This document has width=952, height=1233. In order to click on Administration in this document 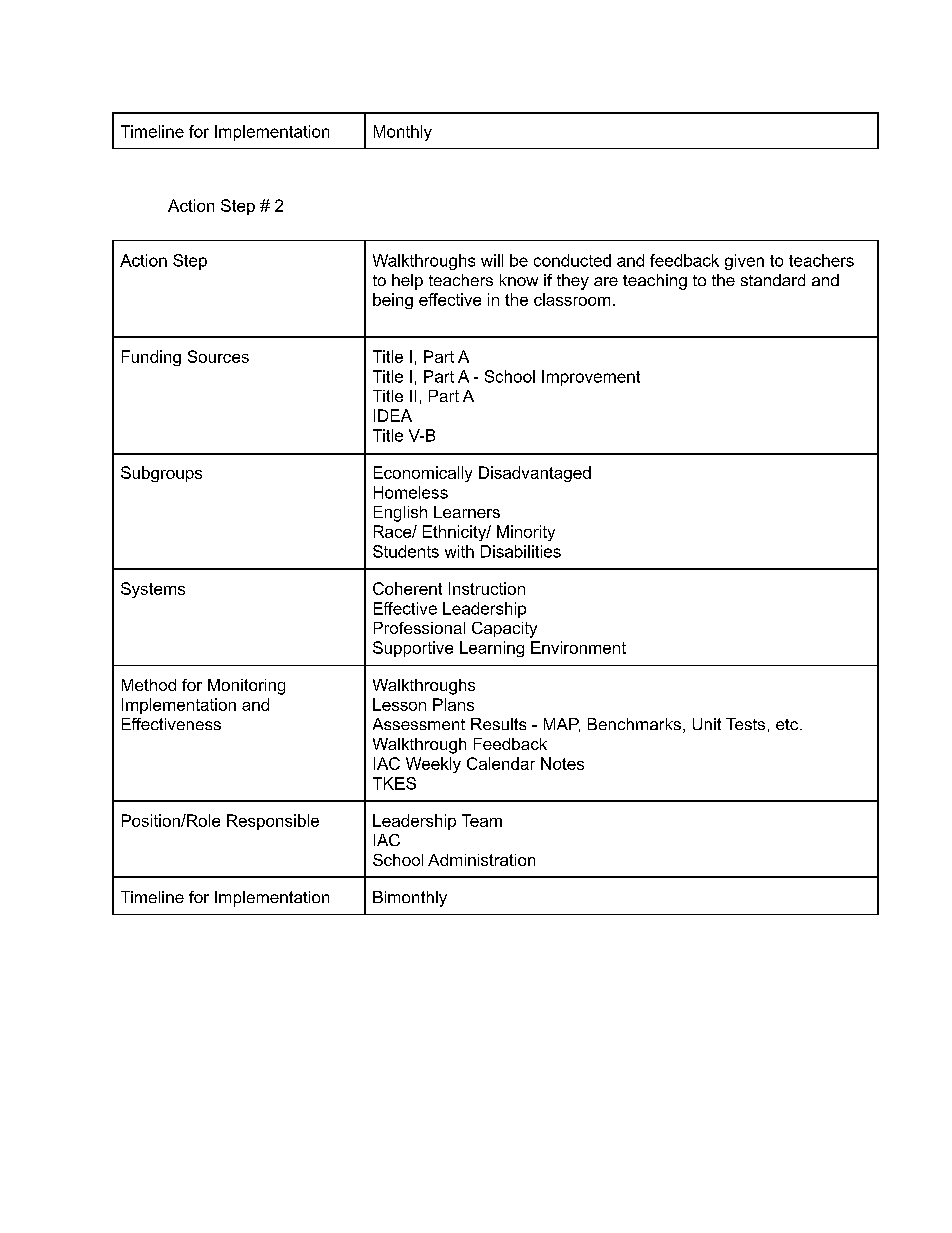, I will do `click(481, 860)`.
